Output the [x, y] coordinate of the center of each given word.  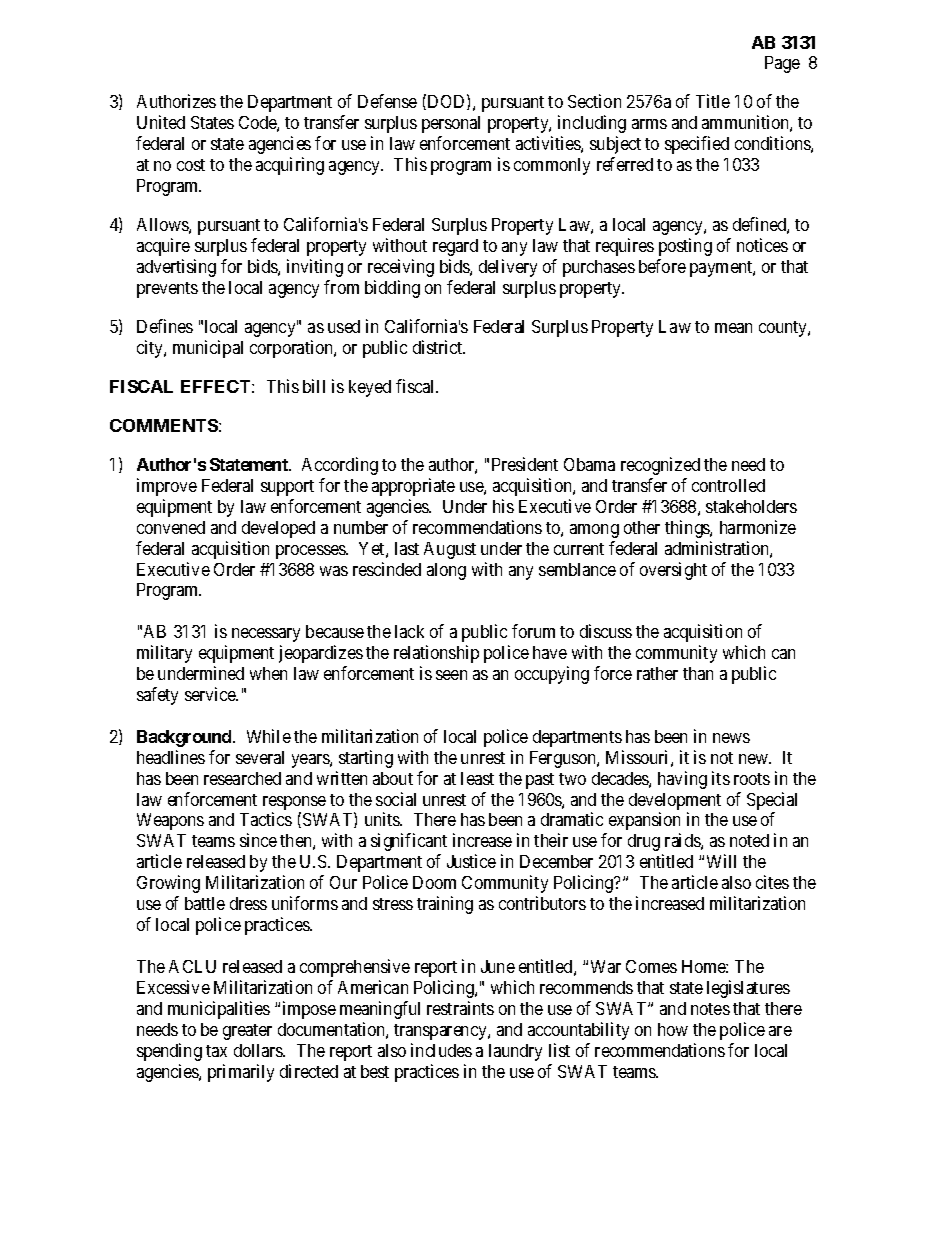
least [477, 778]
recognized [660, 466]
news [731, 738]
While [269, 736]
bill [314, 386]
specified [697, 145]
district [439, 347]
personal [451, 124]
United [161, 122]
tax [216, 1051]
